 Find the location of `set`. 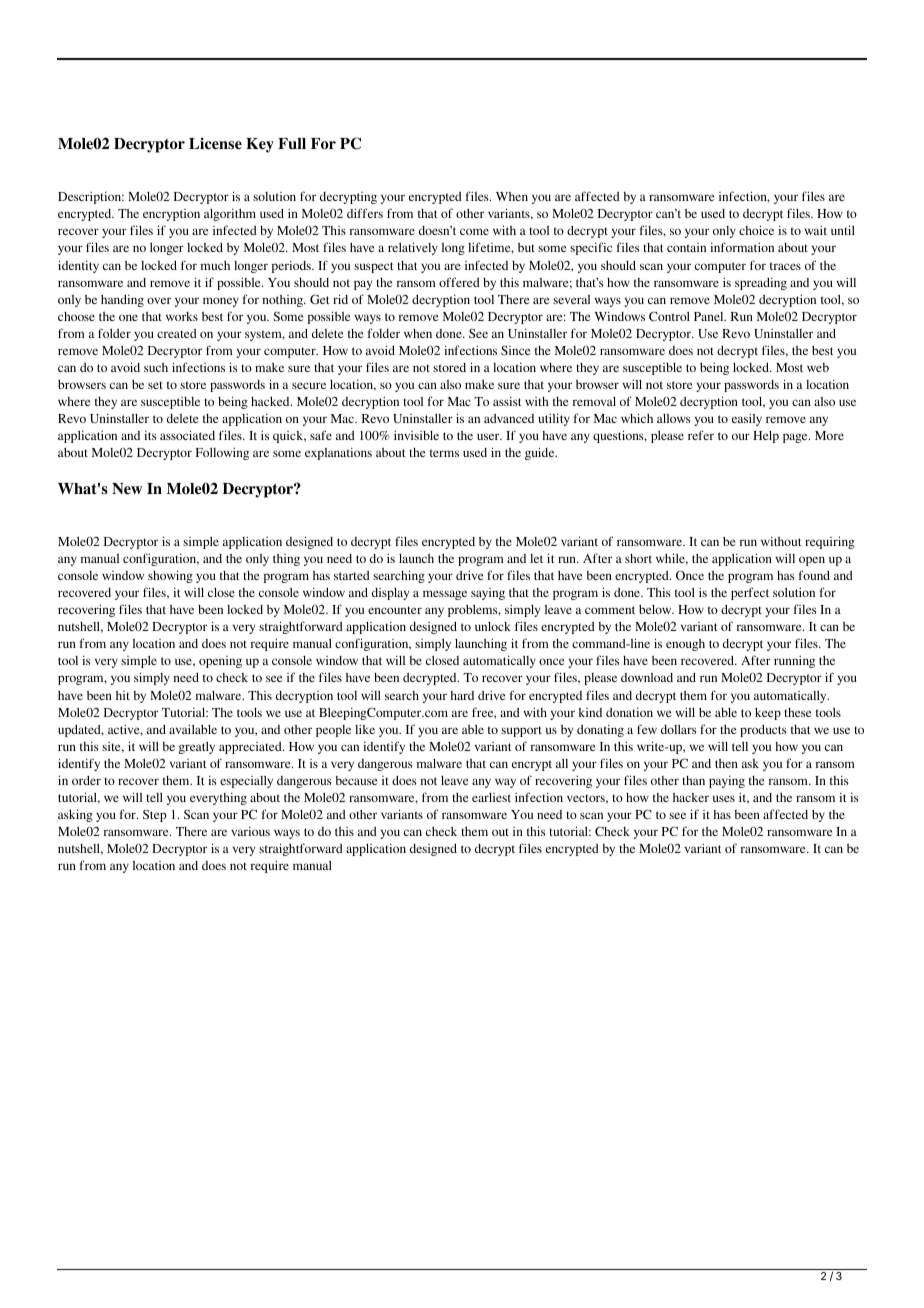

set is located at coordinates (155, 385).
